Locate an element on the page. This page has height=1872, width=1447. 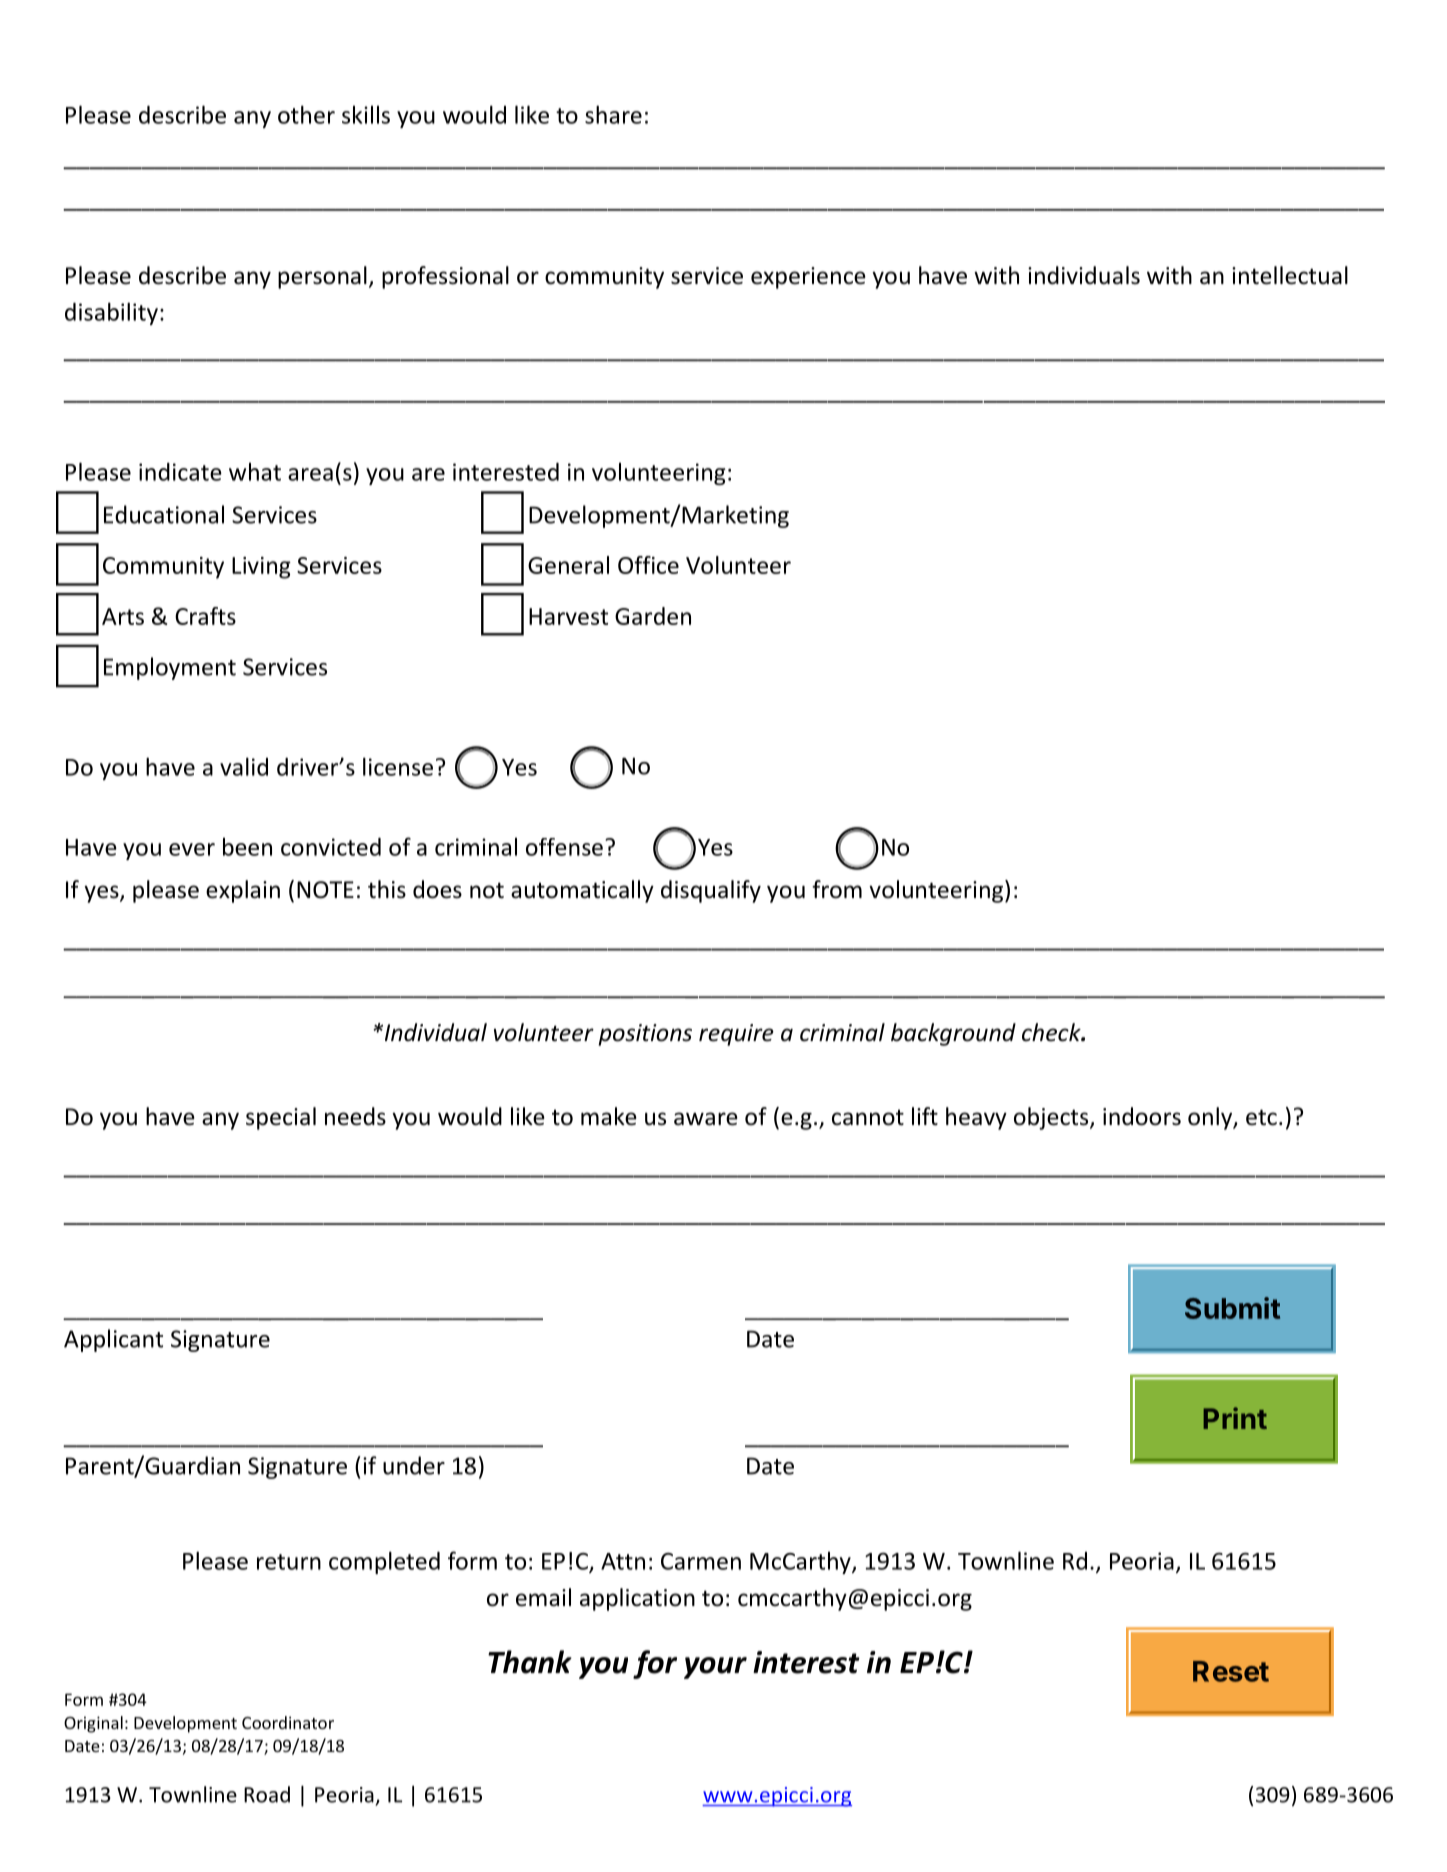
special is located at coordinates (281, 1118).
